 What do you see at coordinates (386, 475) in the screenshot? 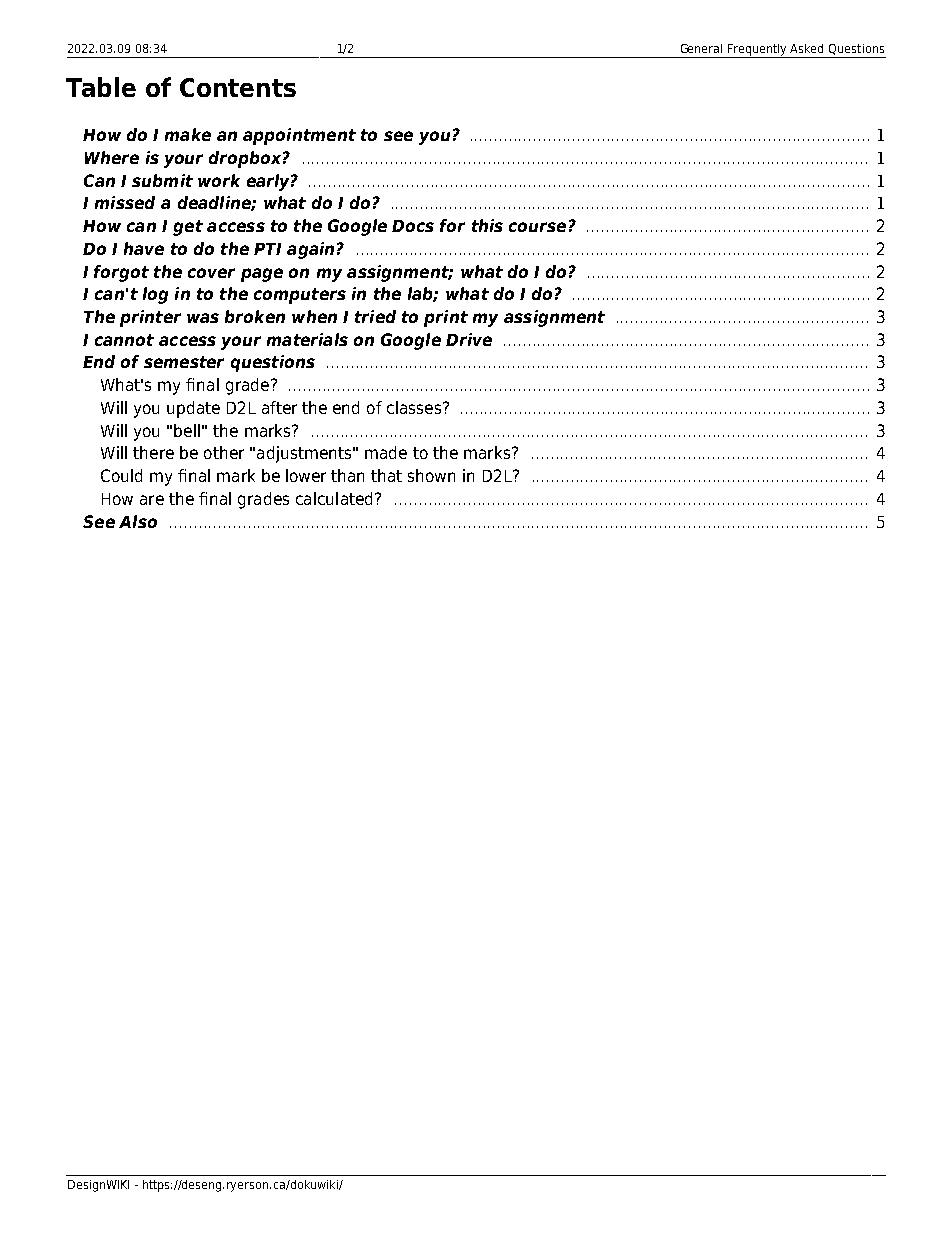
I see `that` at bounding box center [386, 475].
